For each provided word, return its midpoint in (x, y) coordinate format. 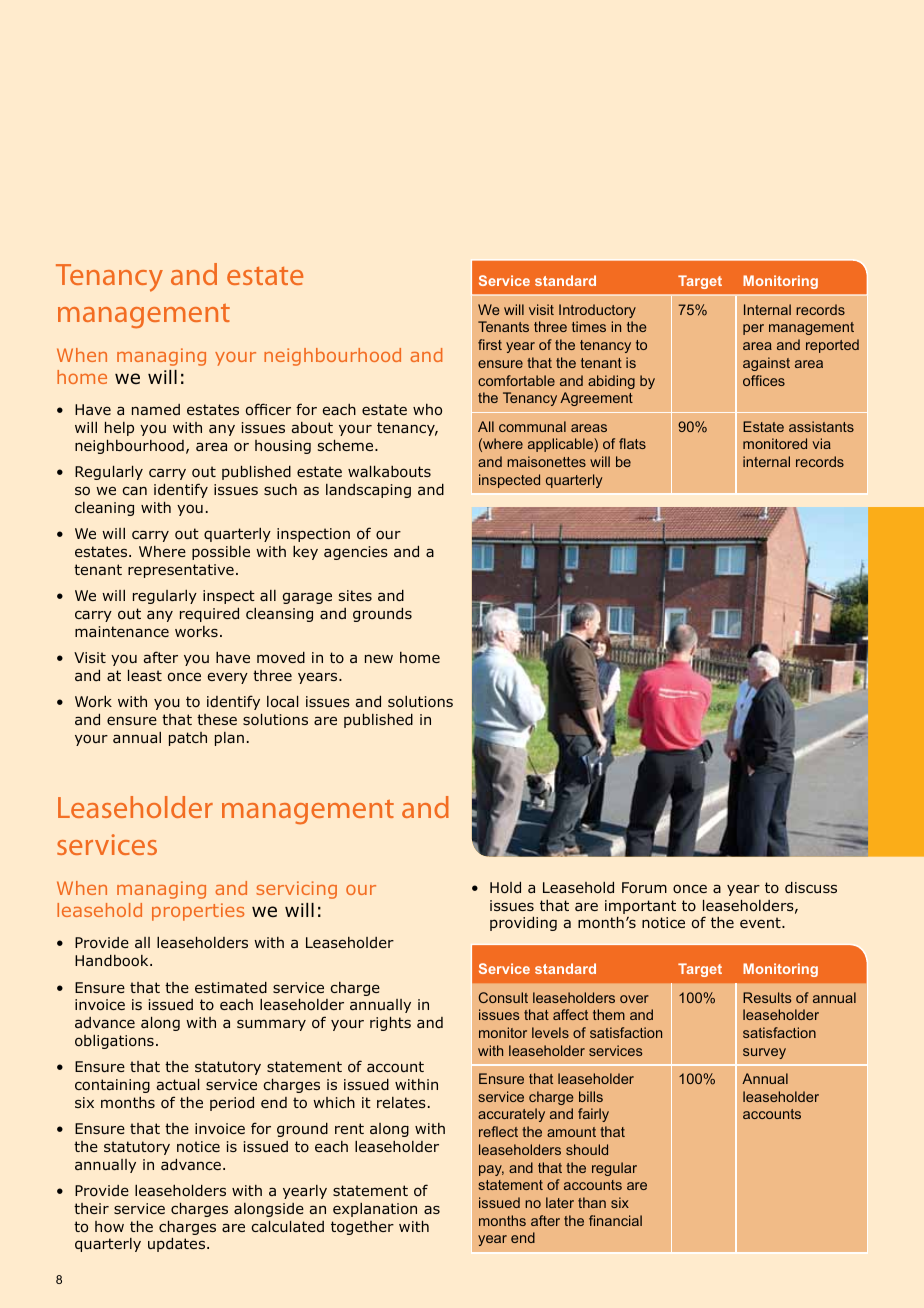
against (766, 364)
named (156, 409)
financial (615, 1220)
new (379, 658)
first (490, 344)
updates (178, 1245)
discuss (811, 887)
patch (188, 739)
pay (491, 1170)
